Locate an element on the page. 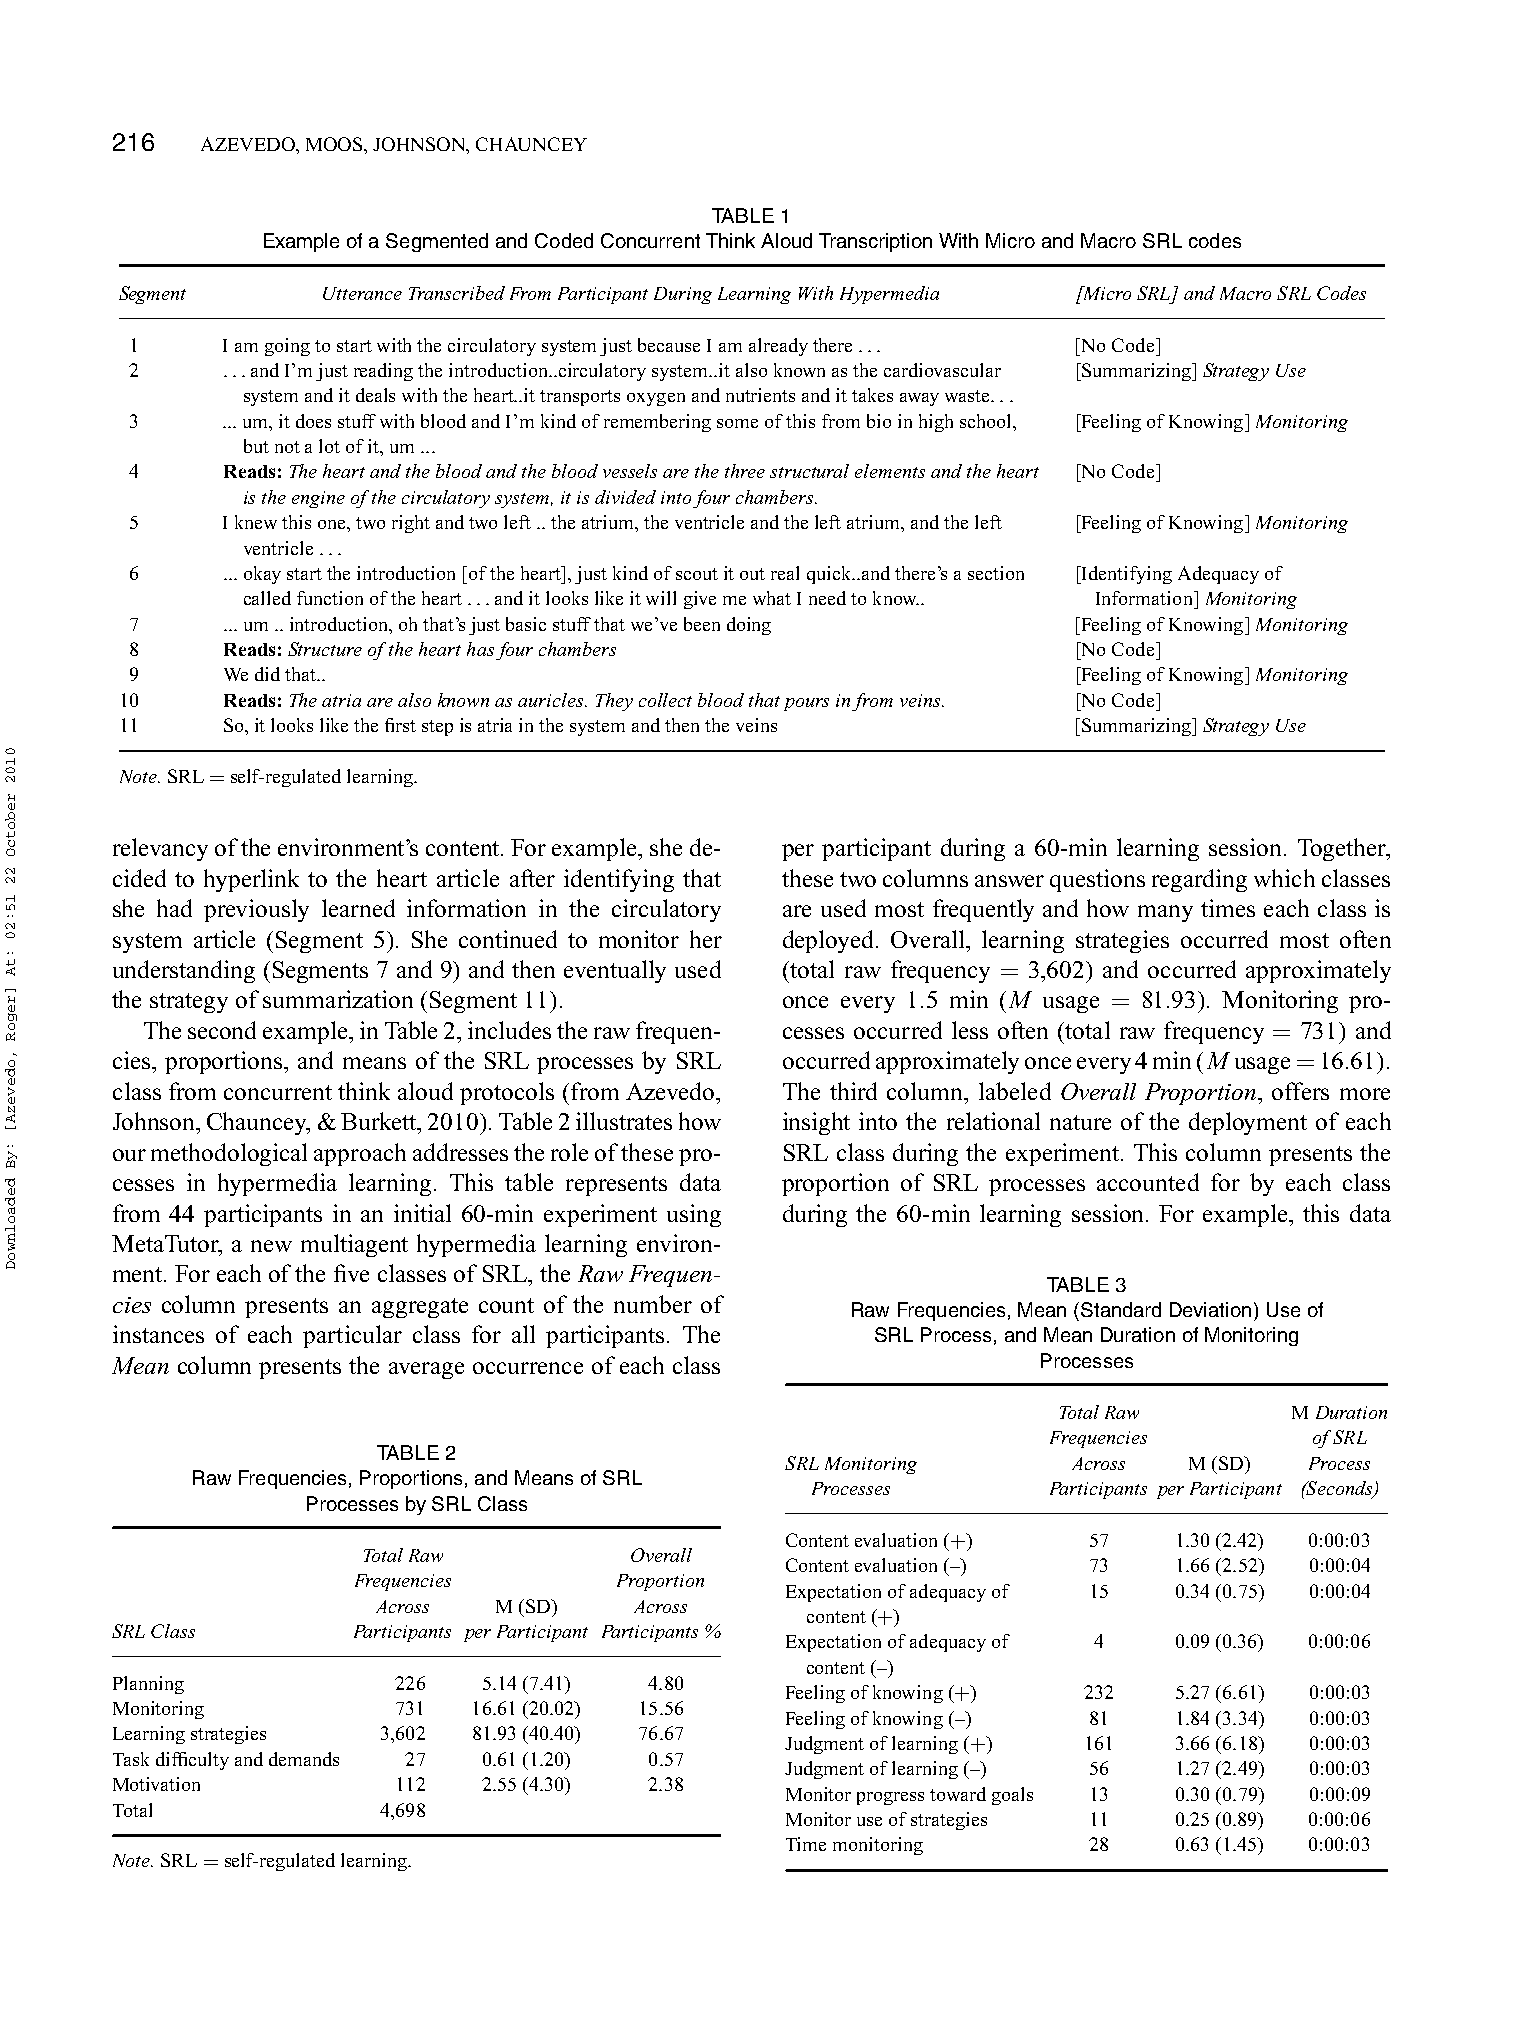  offers is located at coordinates (1300, 1091).
